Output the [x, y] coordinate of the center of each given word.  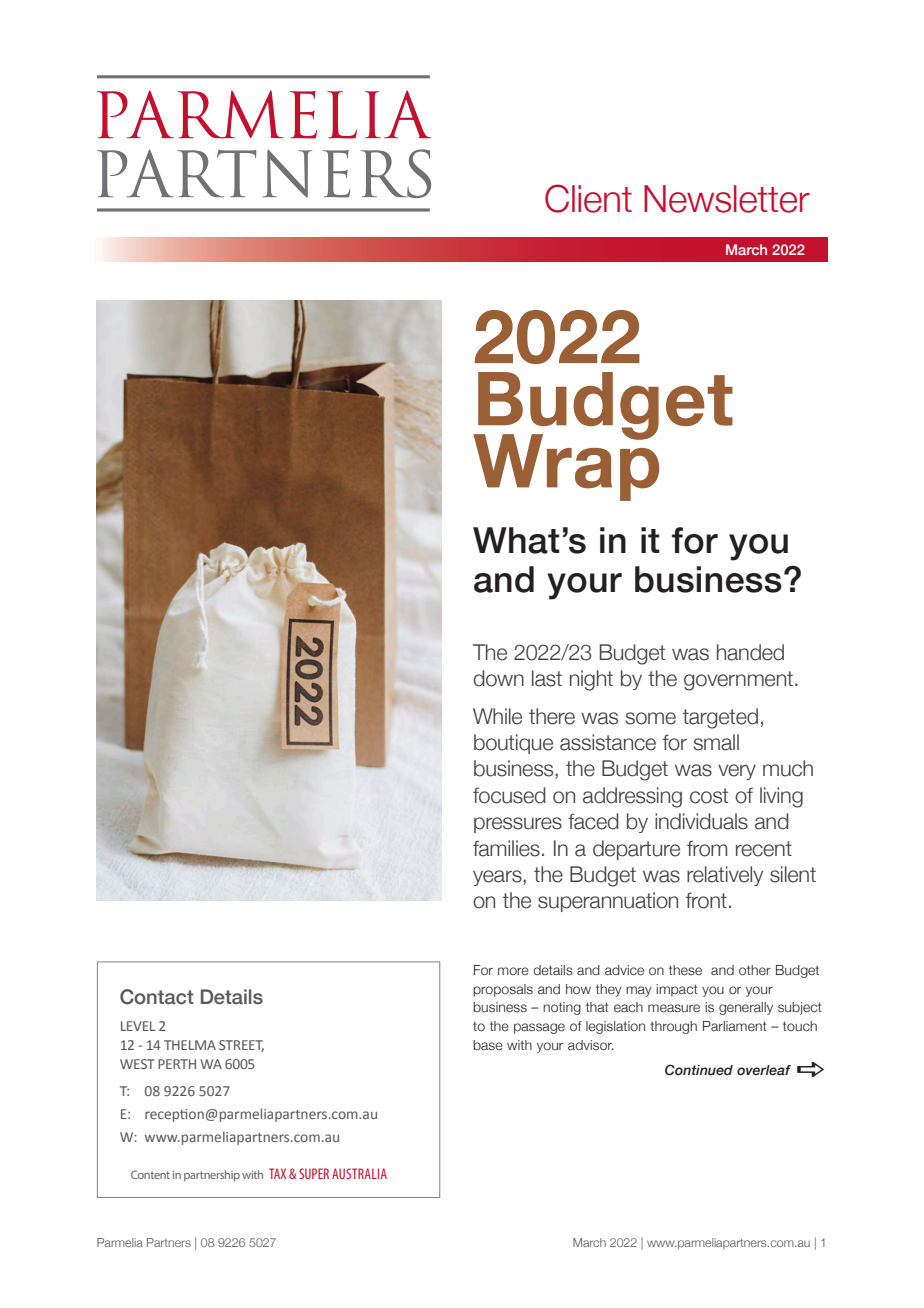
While [497, 716]
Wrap [566, 466]
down [498, 678]
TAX [277, 1173]
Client [588, 198]
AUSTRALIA [359, 1173]
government [738, 681]
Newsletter [727, 199]
